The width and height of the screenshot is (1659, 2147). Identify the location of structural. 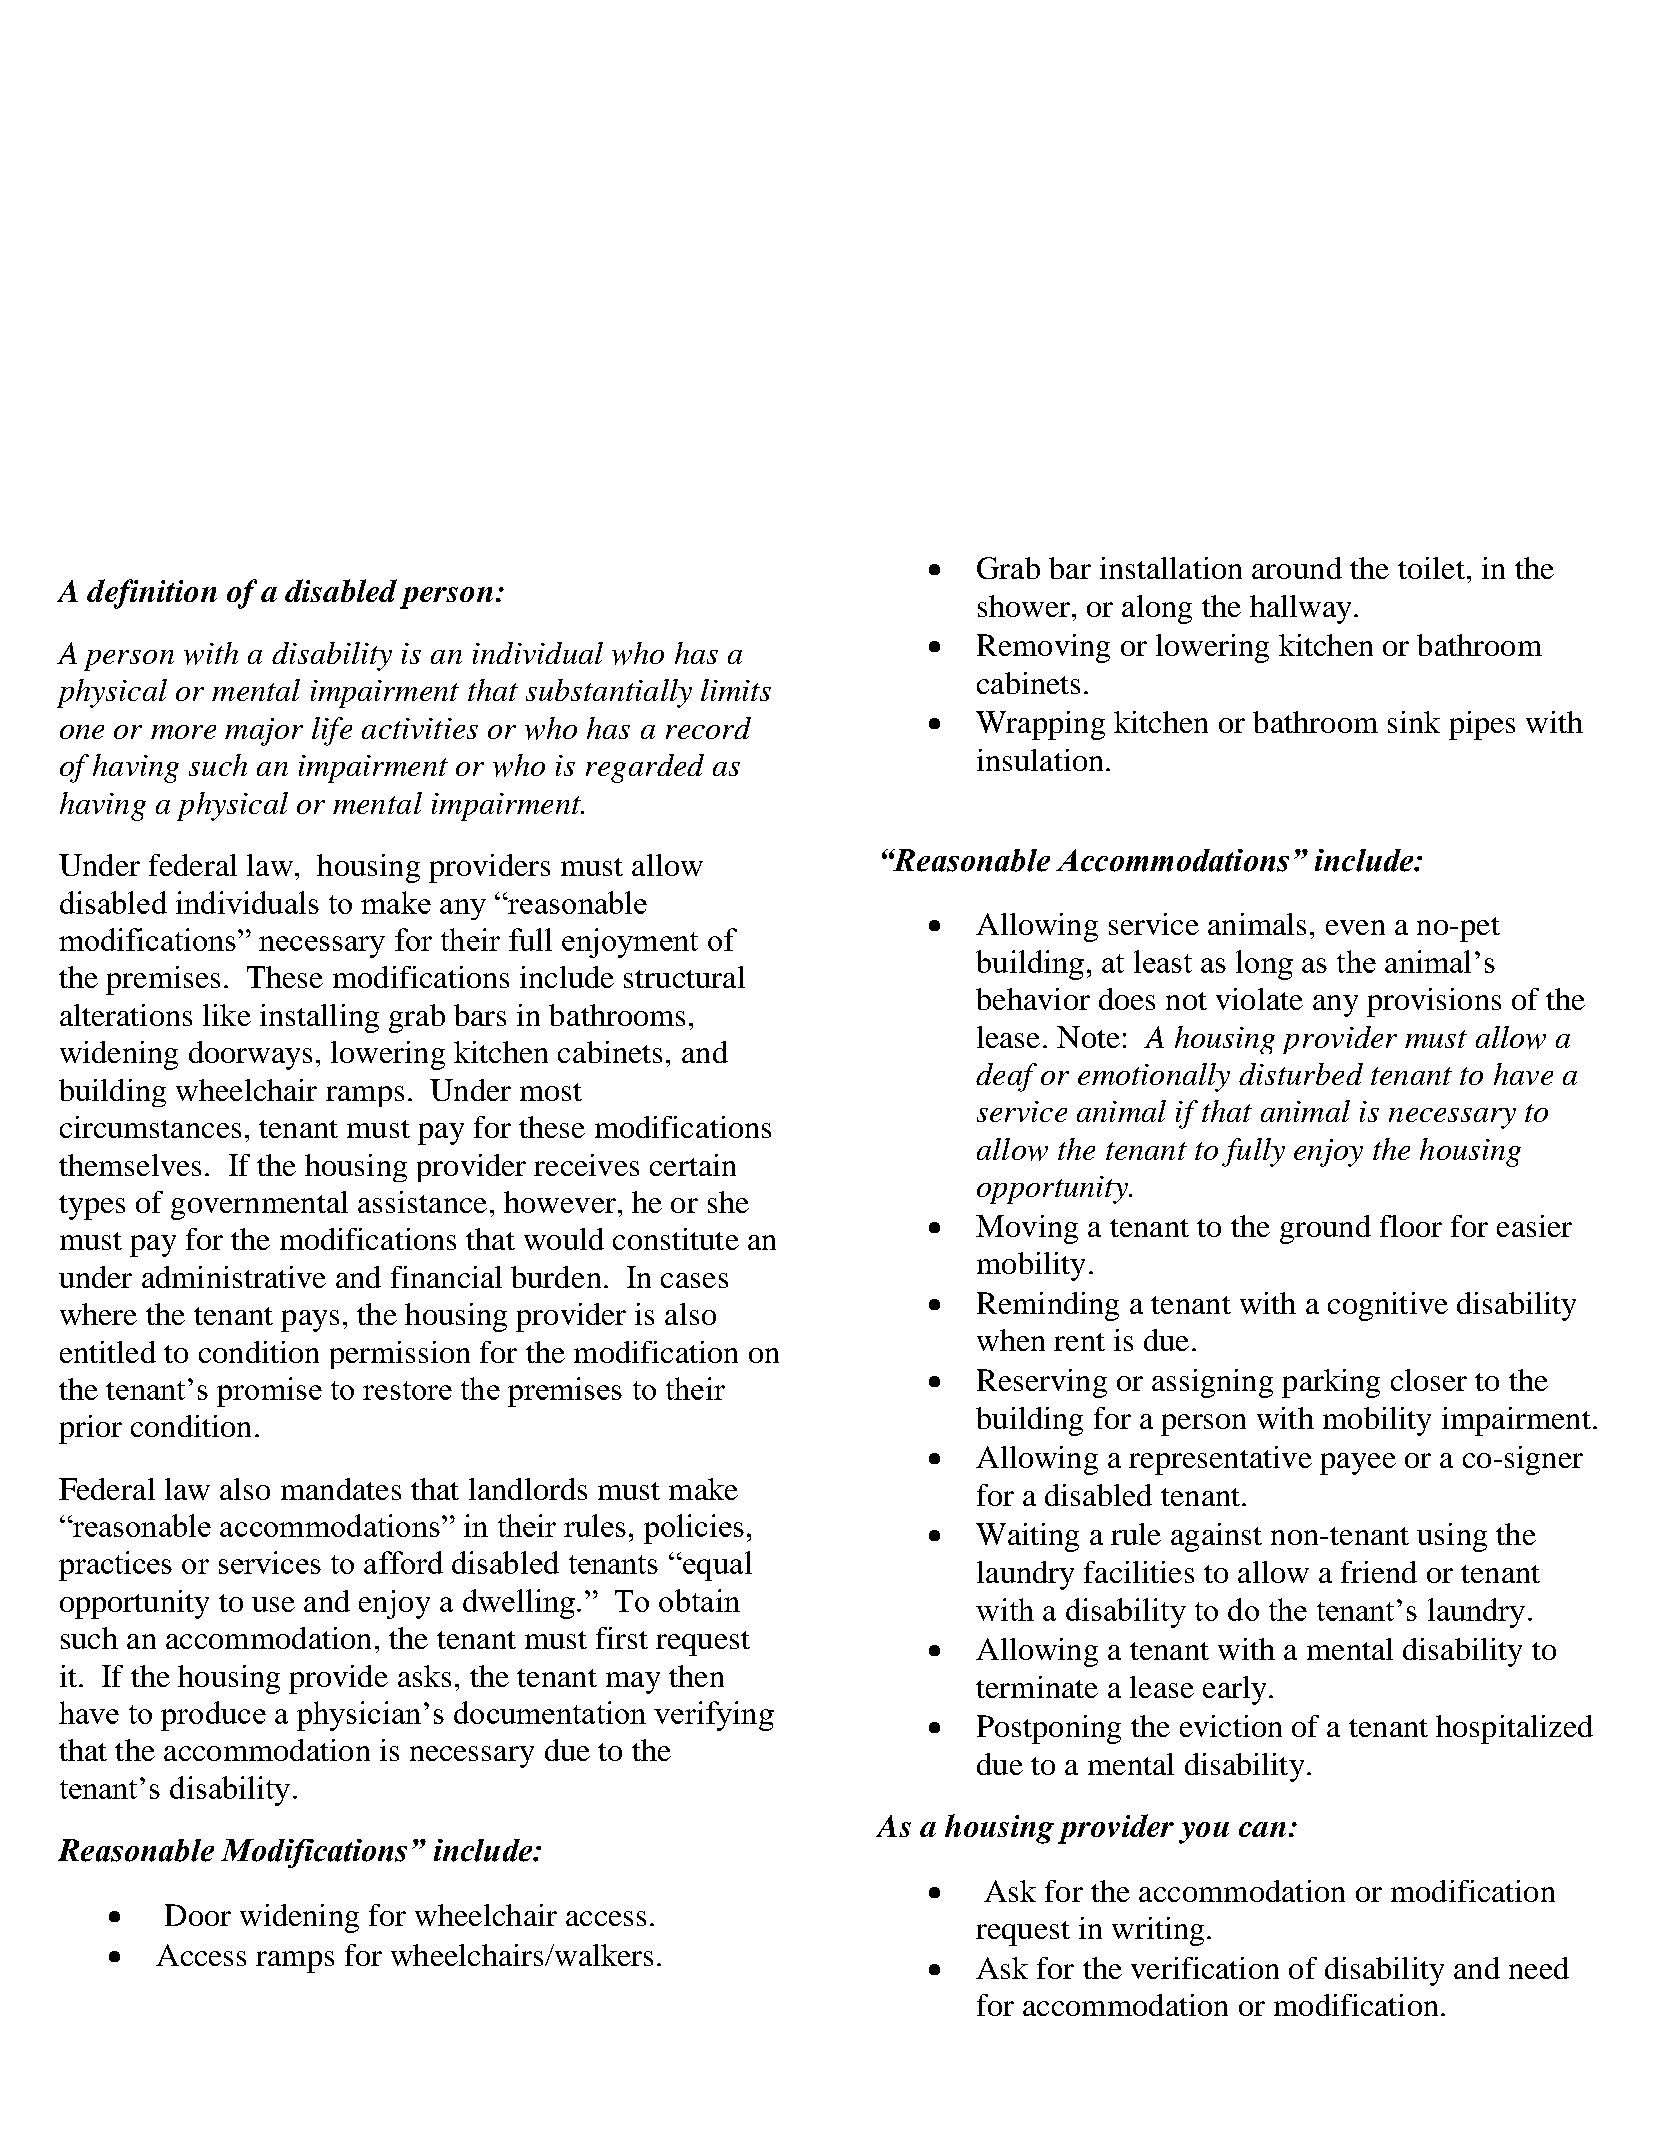
(684, 977).
